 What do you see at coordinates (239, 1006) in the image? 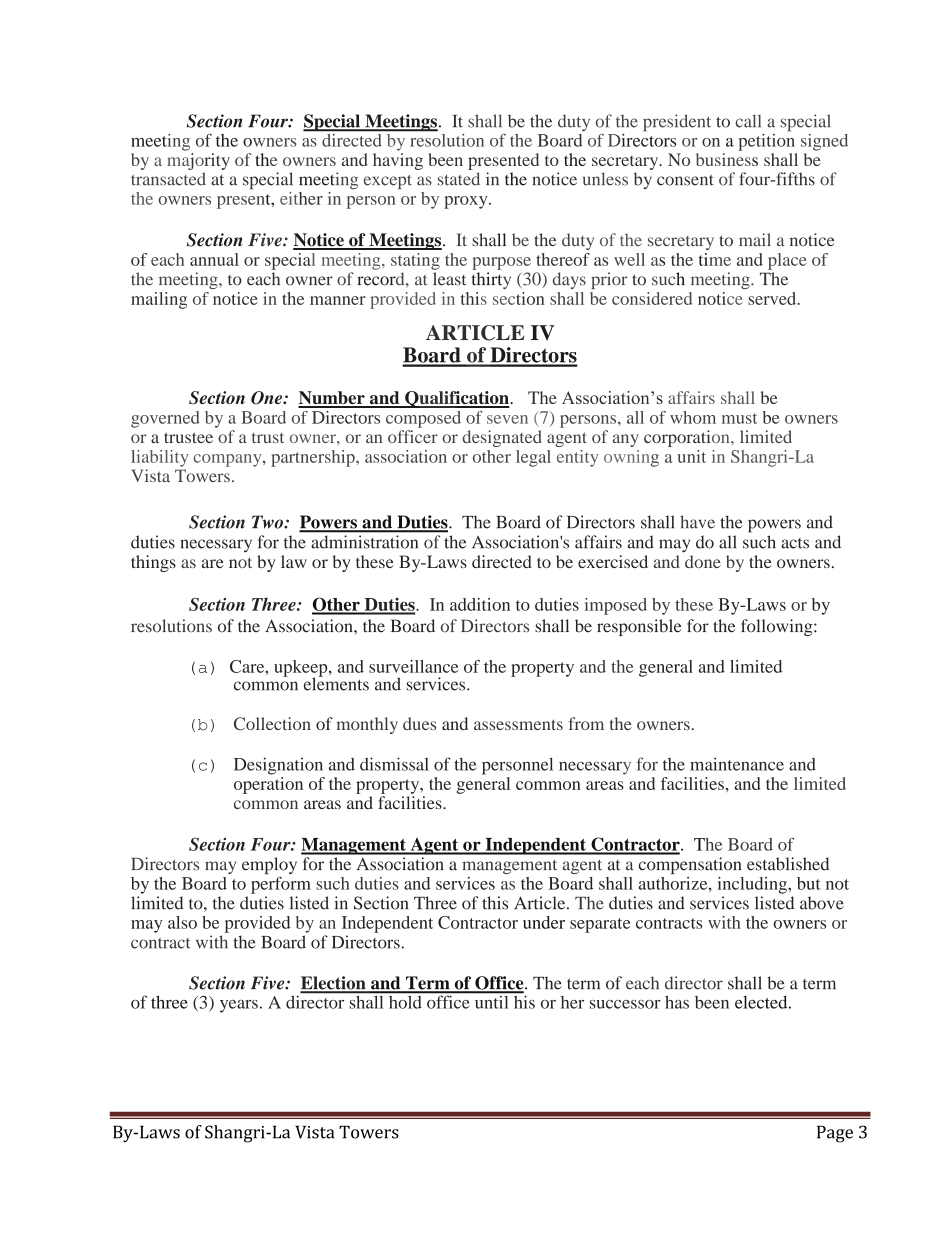
I see `years` at bounding box center [239, 1006].
